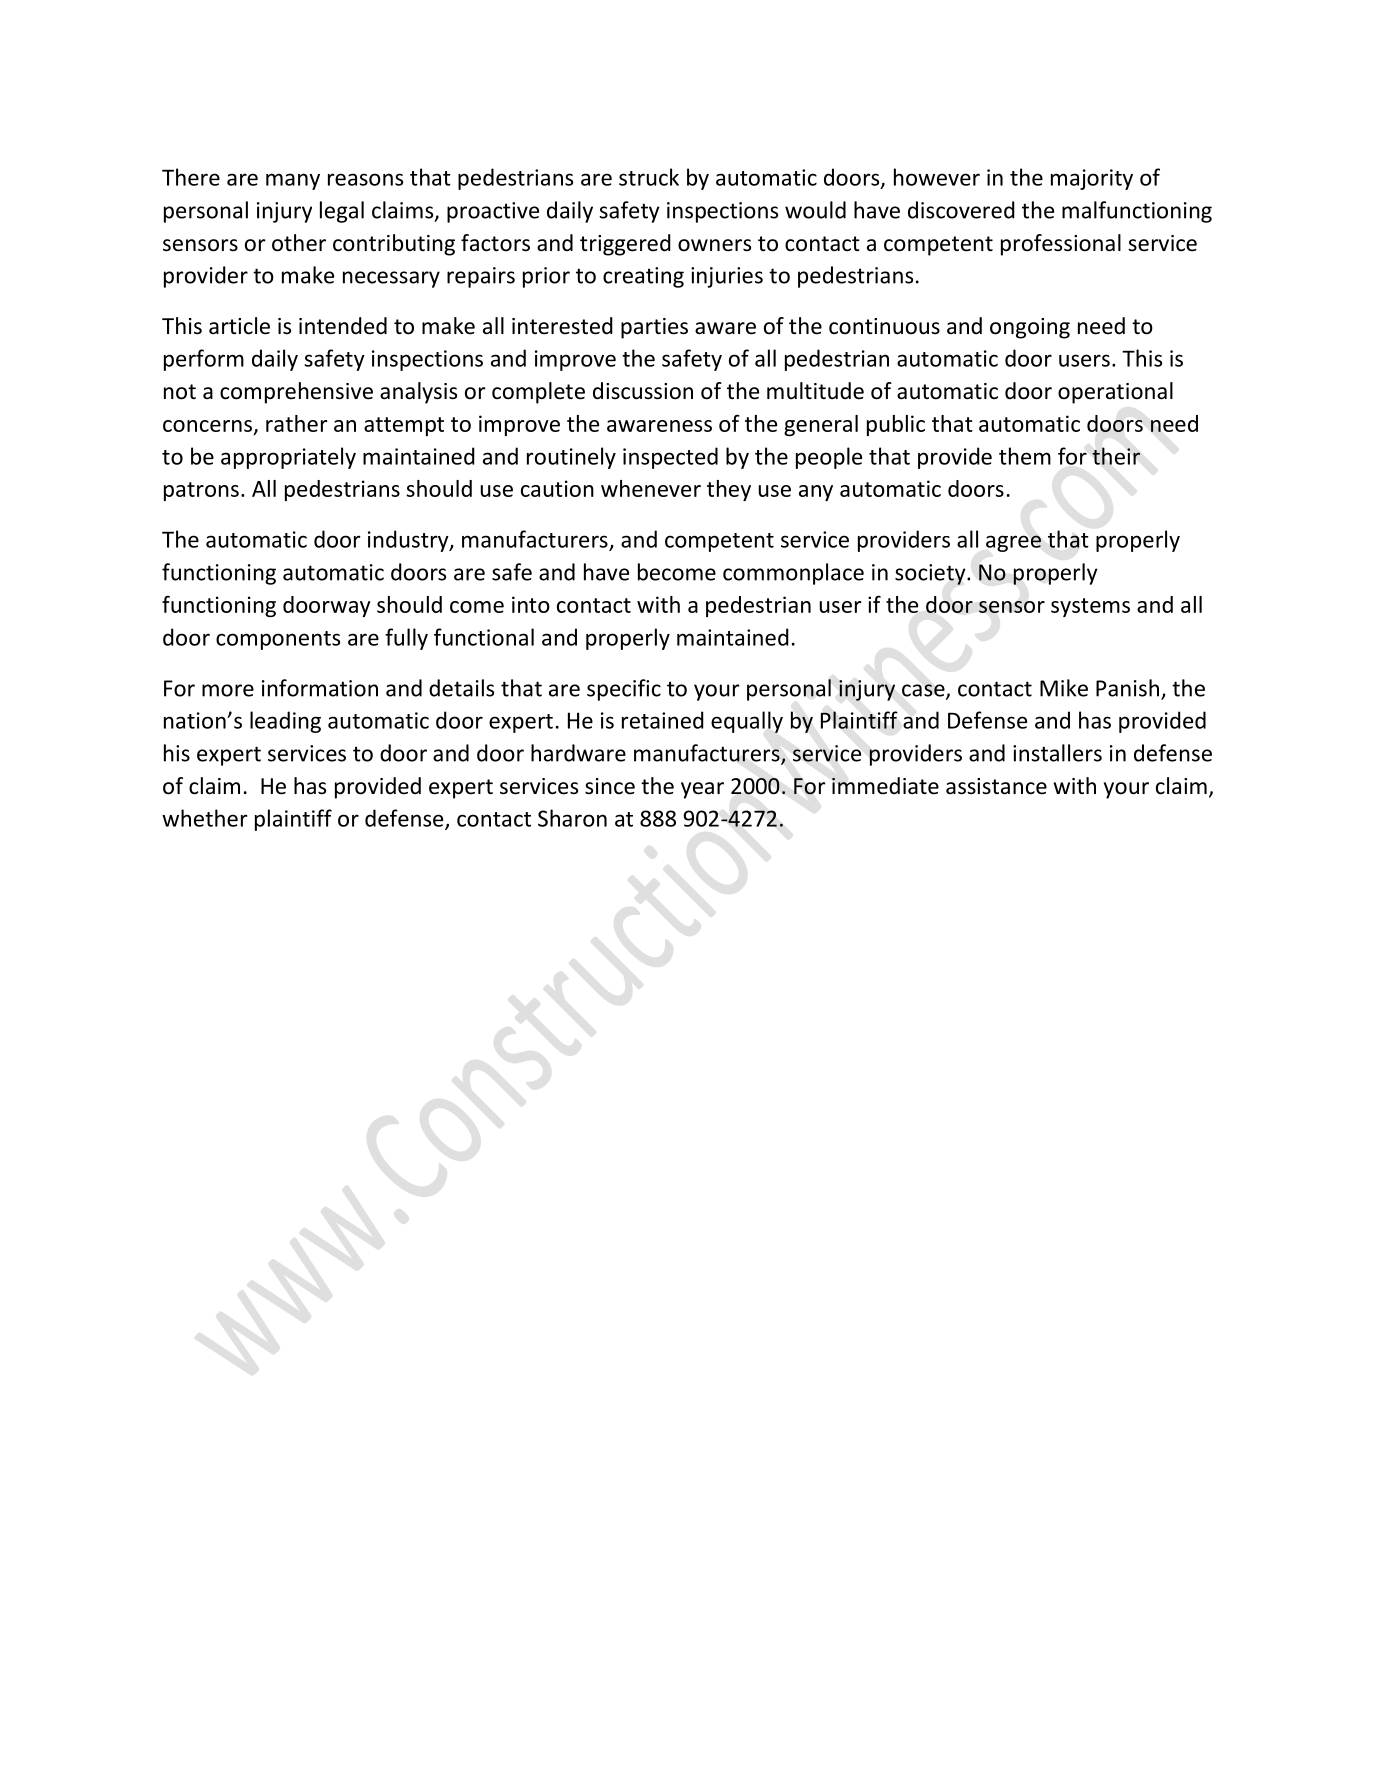 The image size is (1377, 1782). Describe the element at coordinates (610, 786) in the screenshot. I see `since` at that location.
